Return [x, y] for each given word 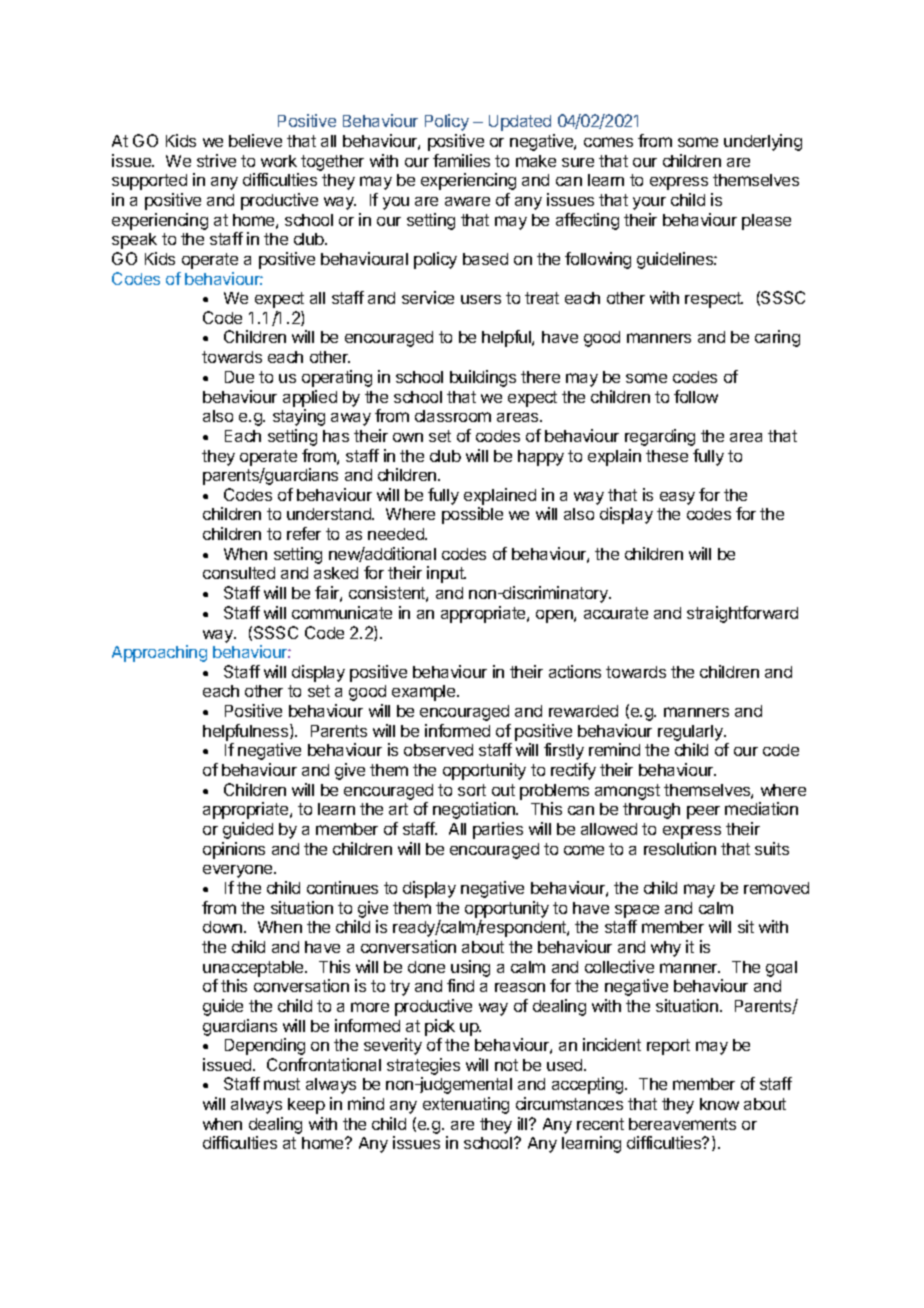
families [461, 160]
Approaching [159, 653]
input [446, 574]
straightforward [742, 614]
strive [216, 160]
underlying [763, 142]
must [282, 1084]
